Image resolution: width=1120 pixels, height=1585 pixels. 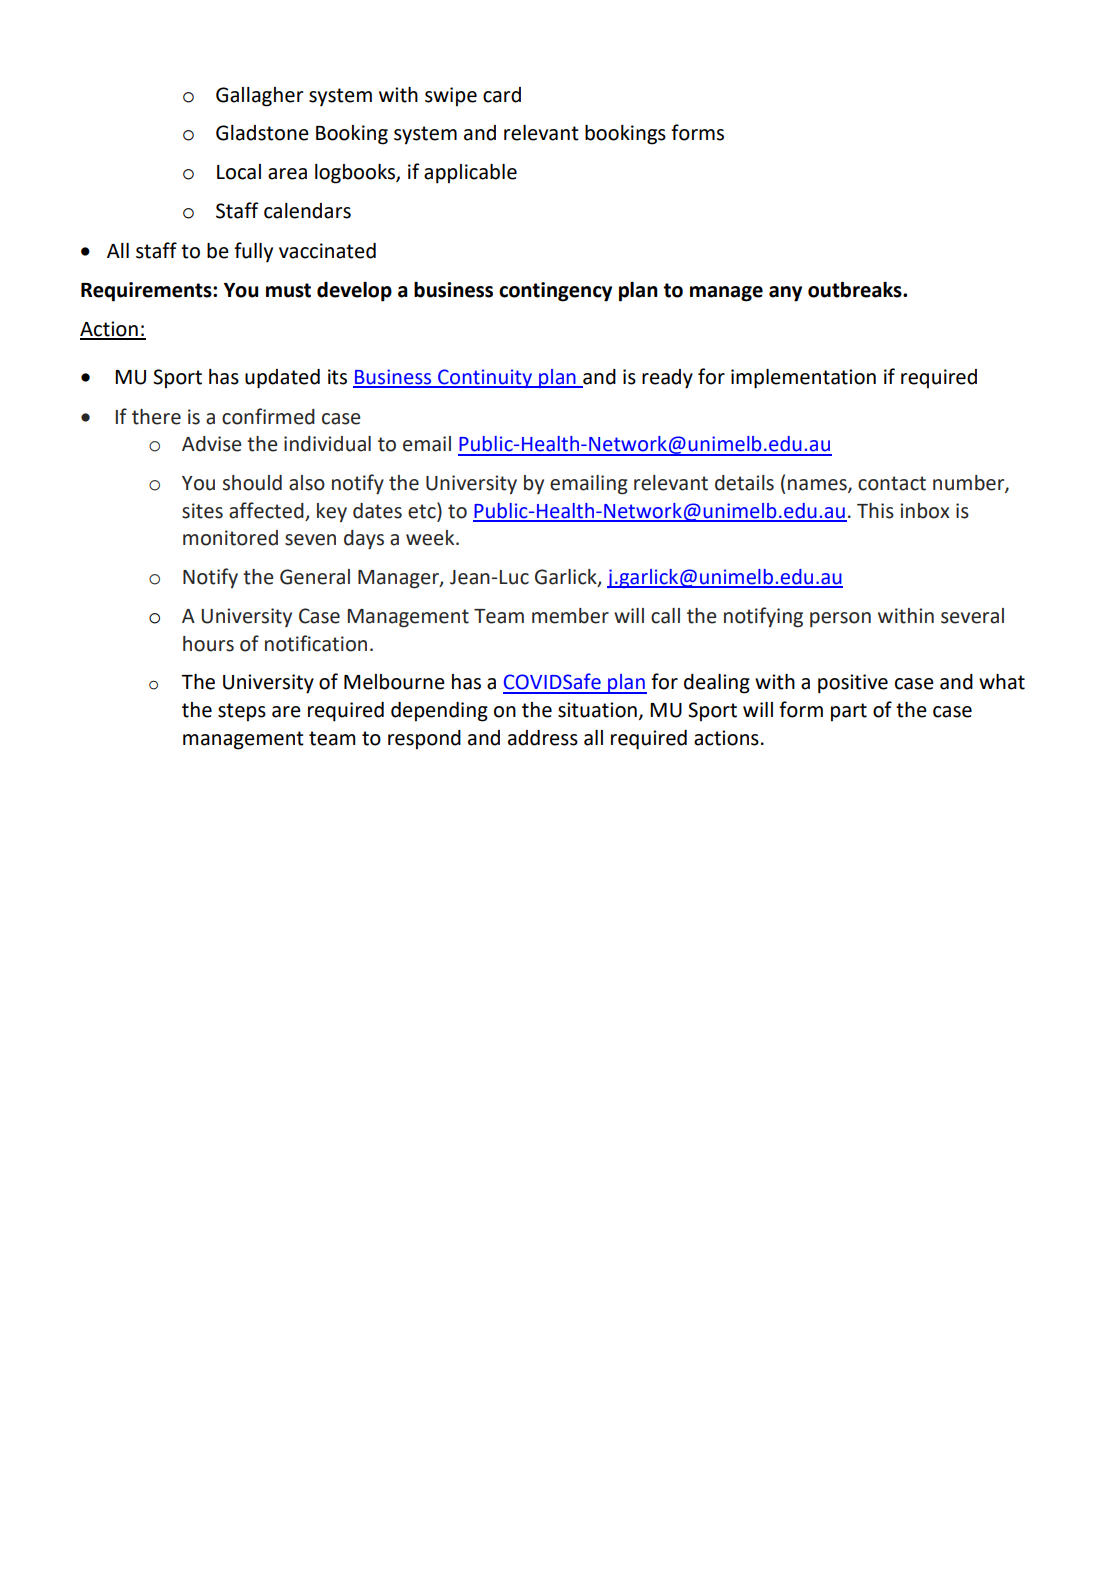 I want to click on ready, so click(x=667, y=379).
